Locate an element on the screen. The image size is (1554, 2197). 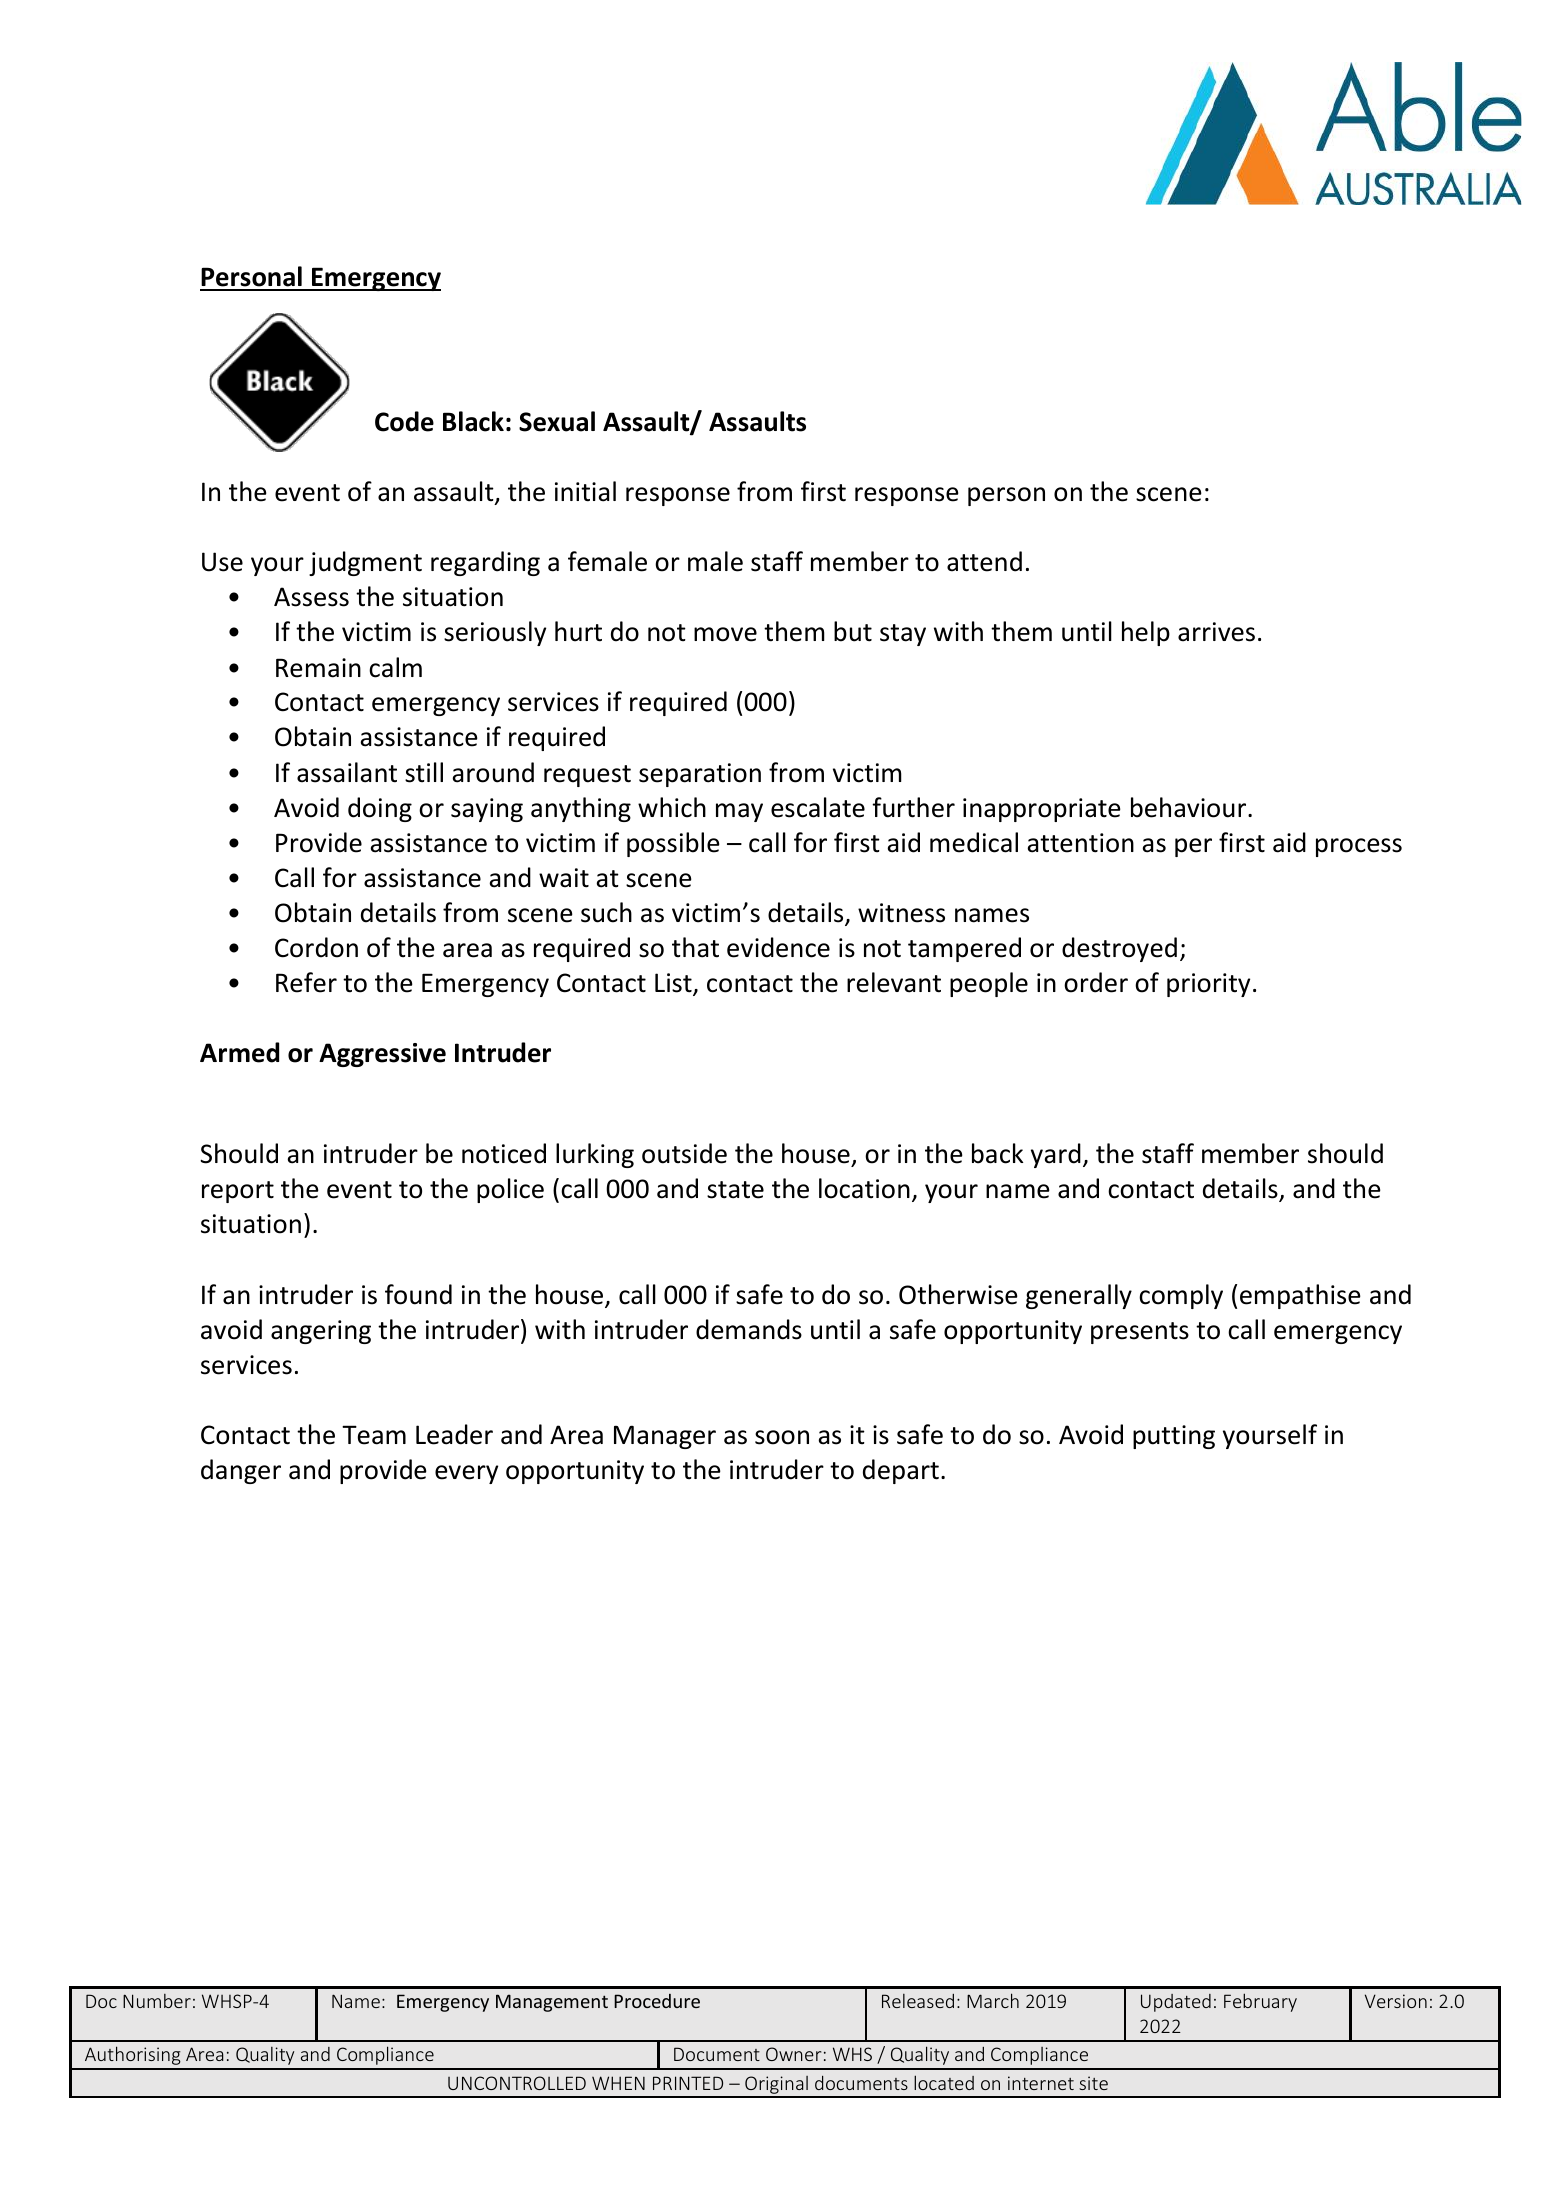
Refer is located at coordinates (306, 982).
